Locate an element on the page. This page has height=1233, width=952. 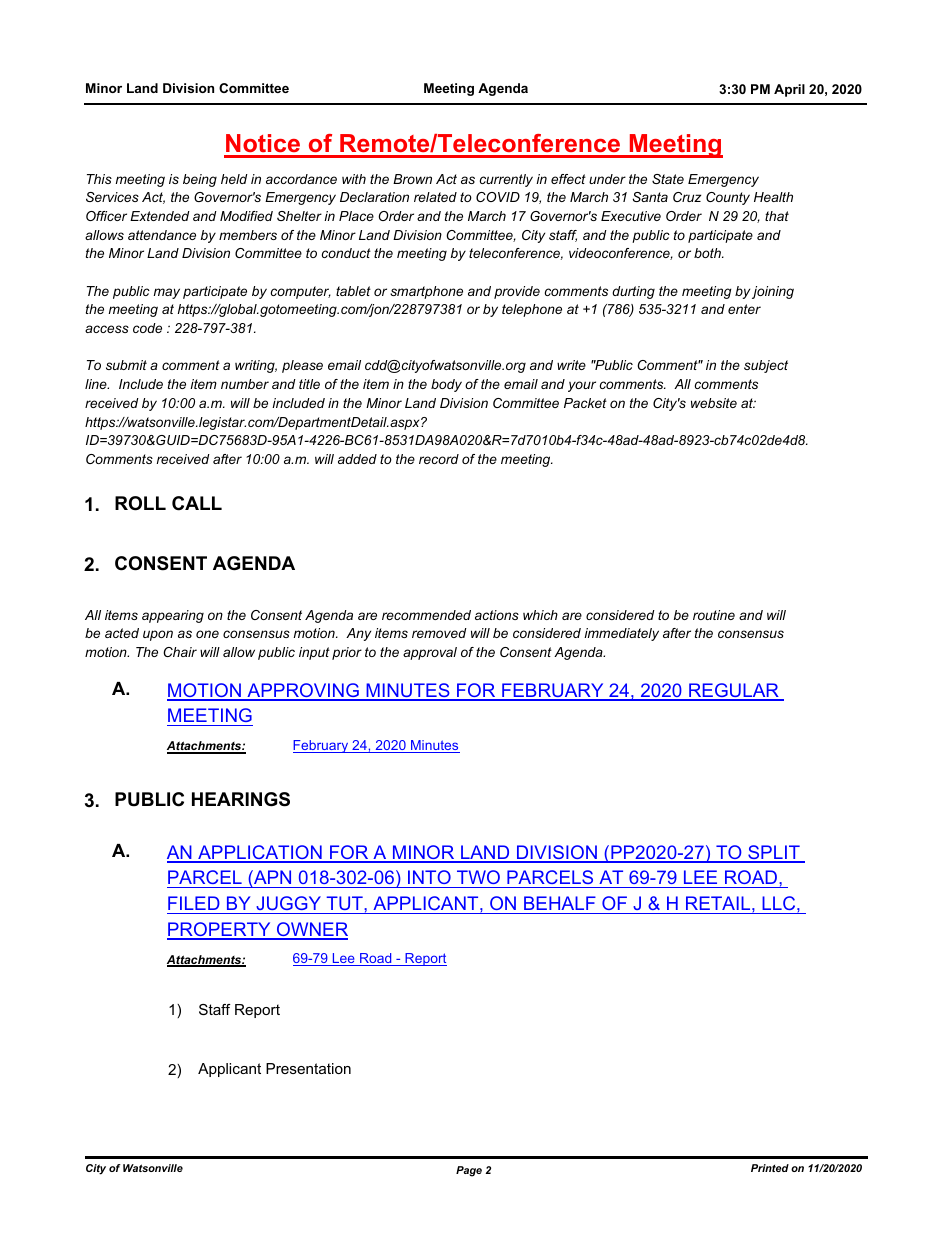
Brown is located at coordinates (412, 179).
